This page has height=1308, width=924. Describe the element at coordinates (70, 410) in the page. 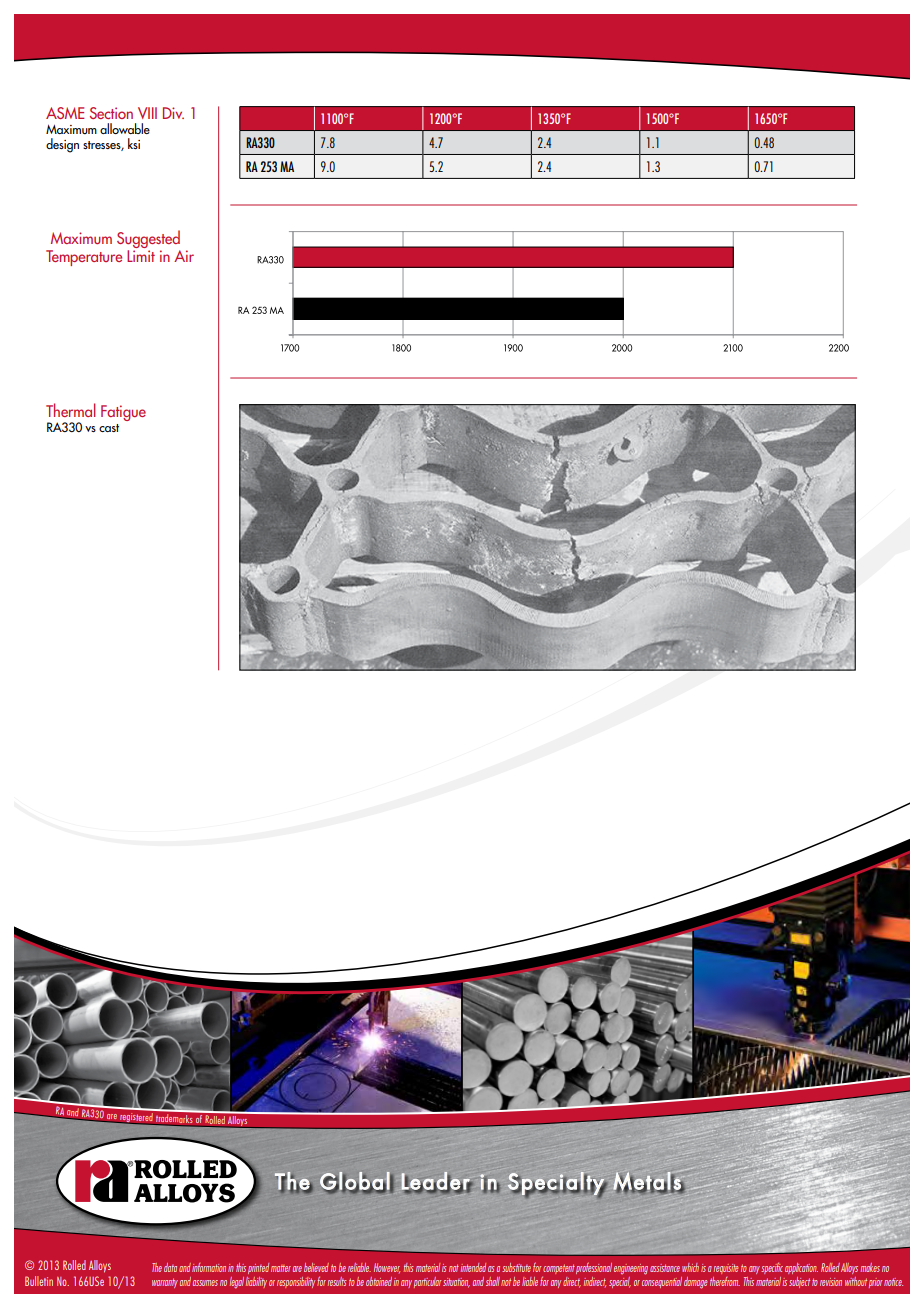

I see `Thermal` at that location.
